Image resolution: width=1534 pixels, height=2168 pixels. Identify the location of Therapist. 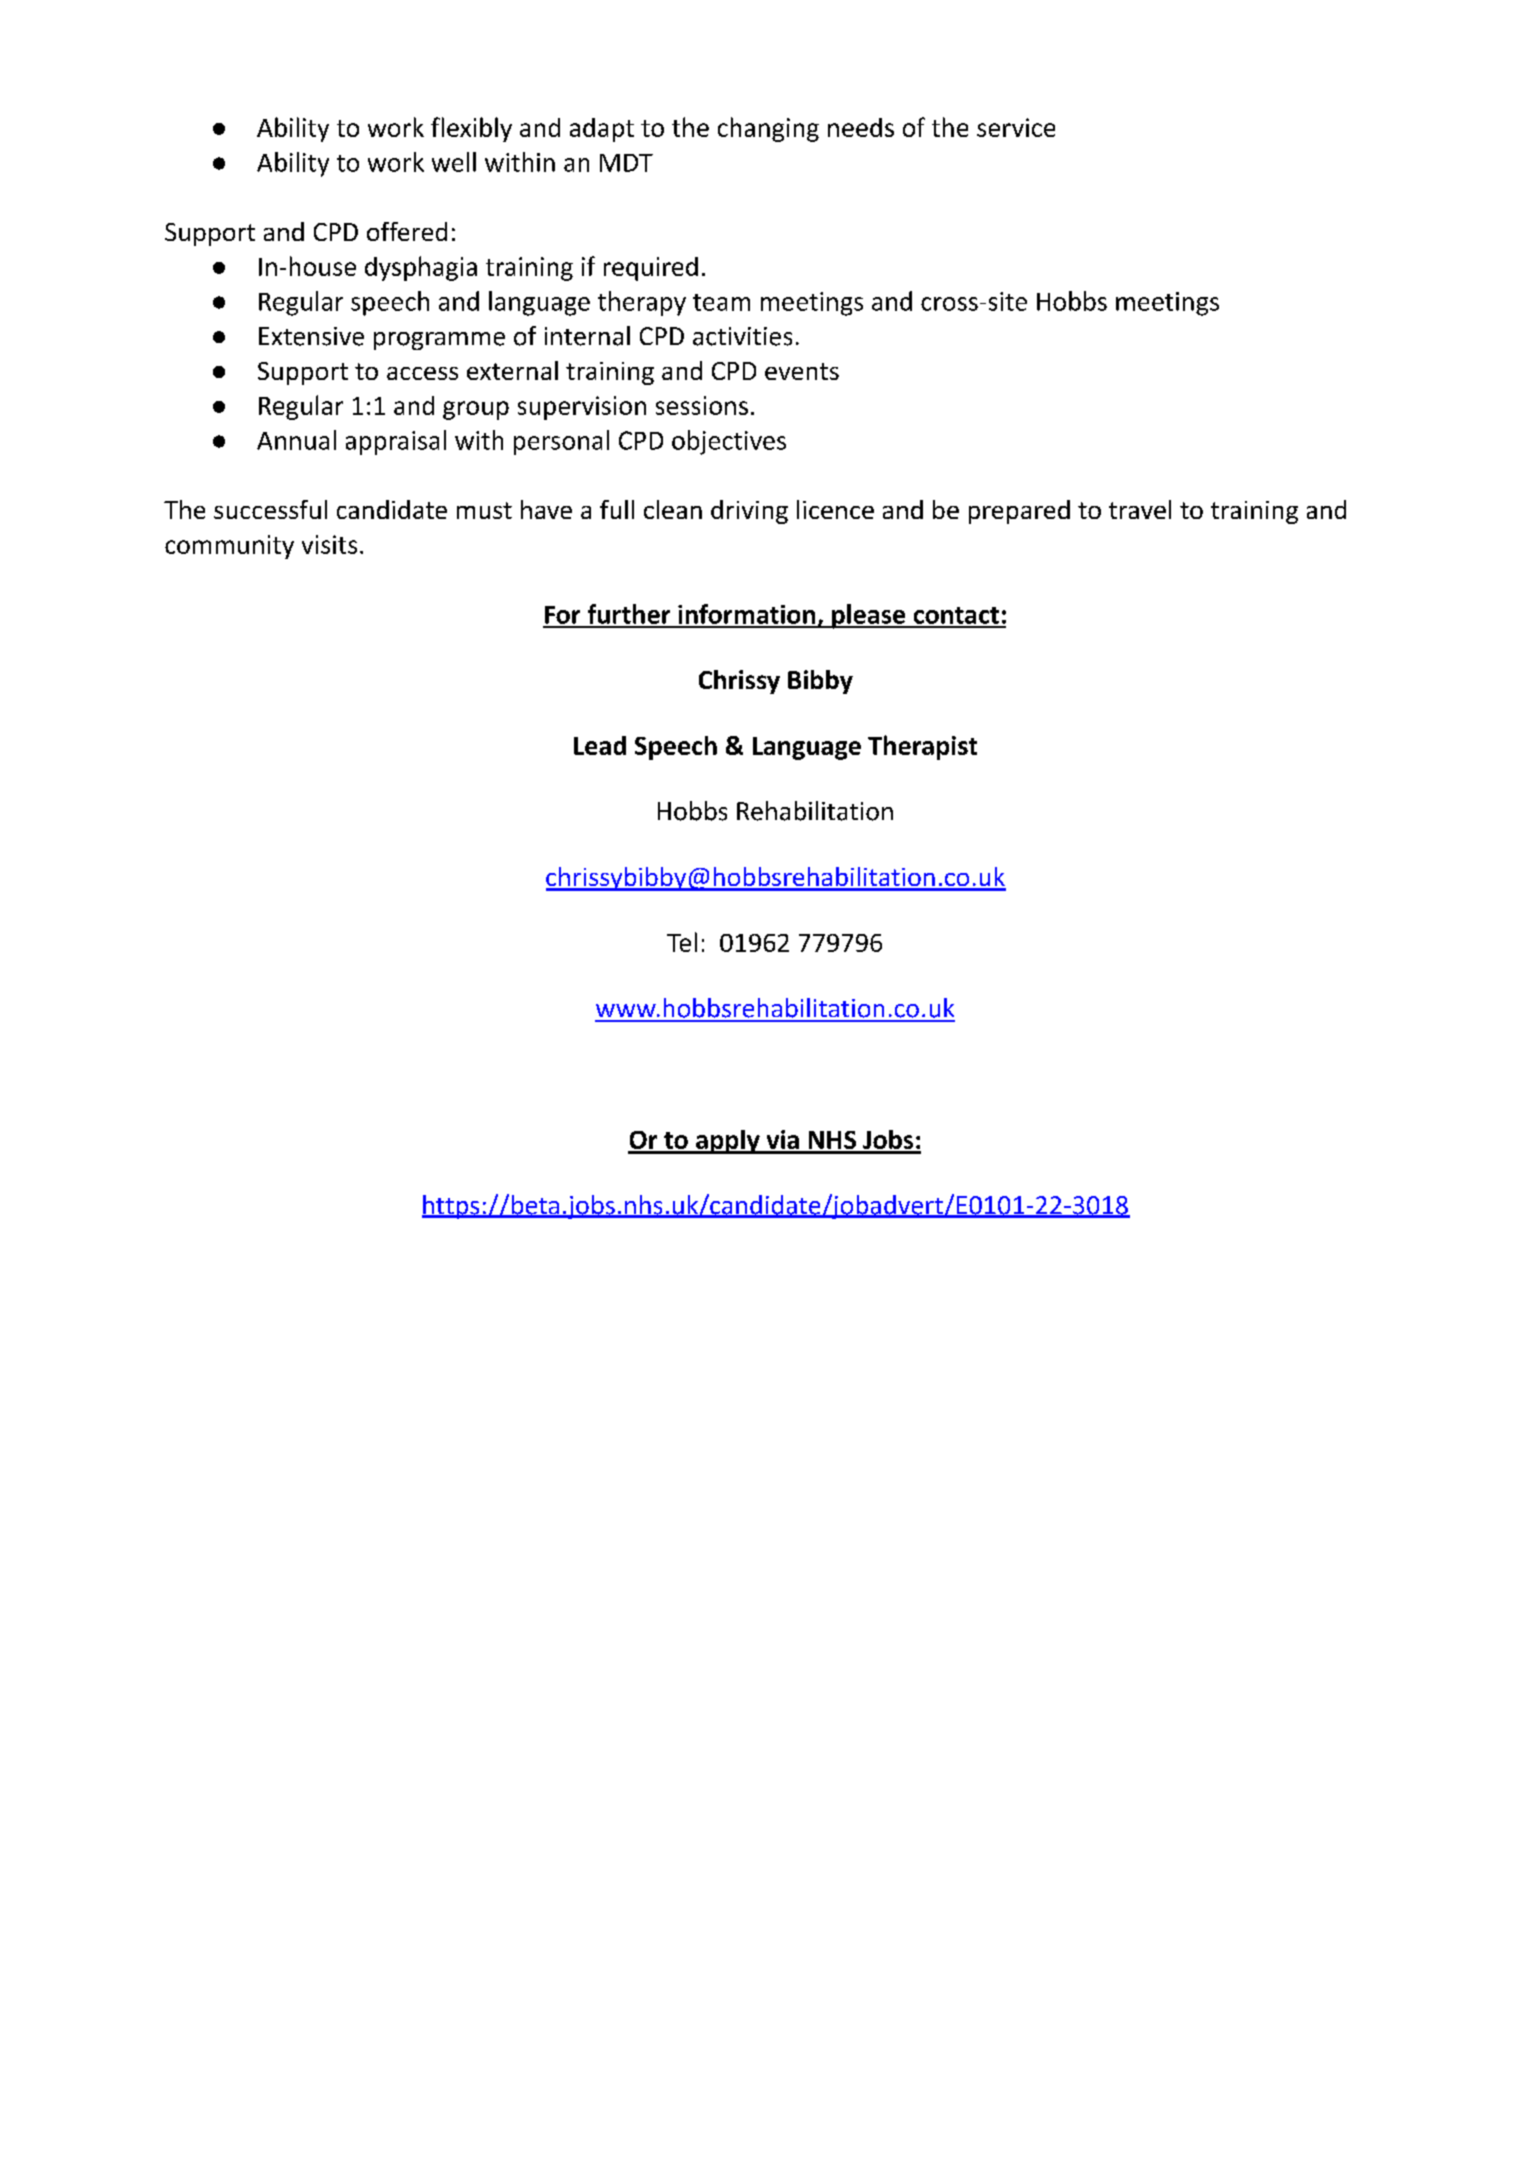
(922, 747).
